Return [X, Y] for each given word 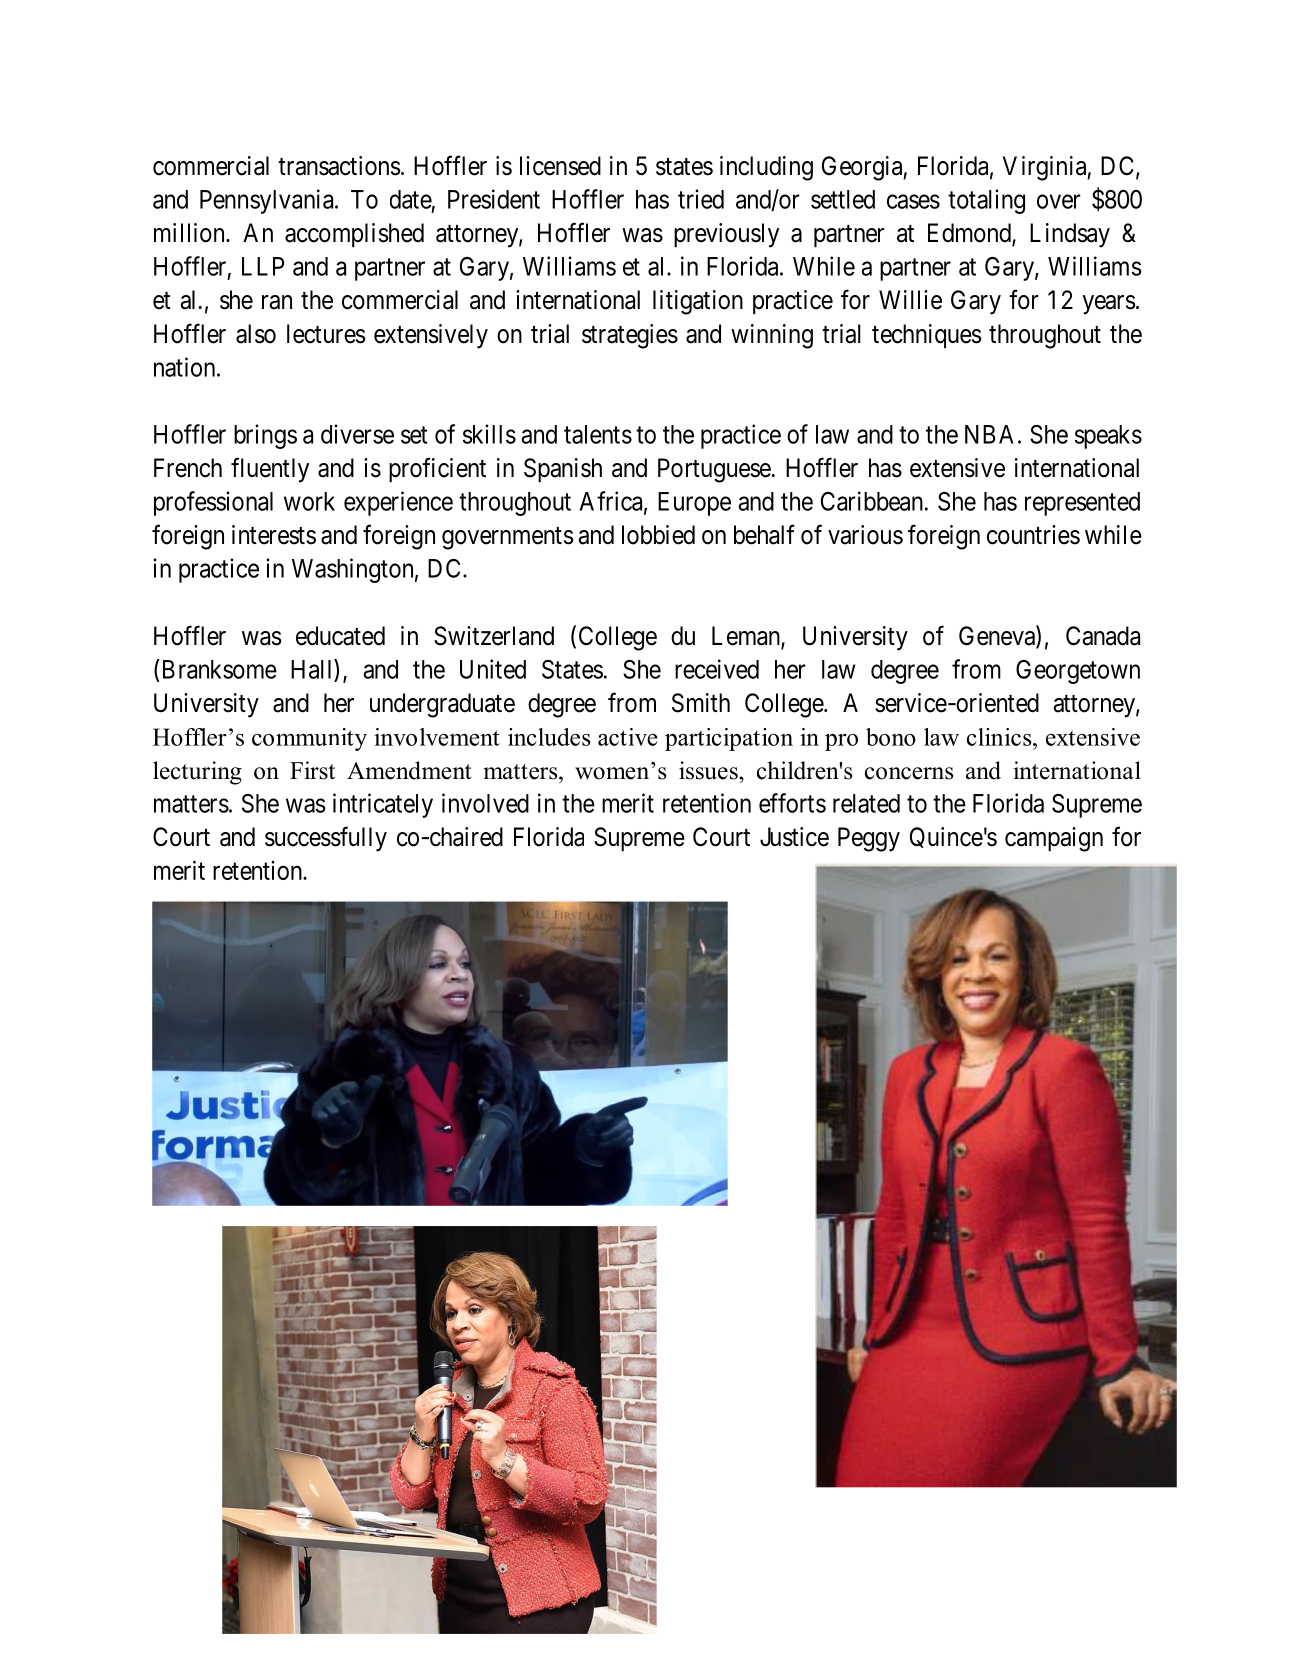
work [309, 501]
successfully [326, 839]
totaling [986, 201]
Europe [694, 504]
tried [701, 199]
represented [1082, 504]
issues [709, 770]
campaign [1054, 839]
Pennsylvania [268, 201]
